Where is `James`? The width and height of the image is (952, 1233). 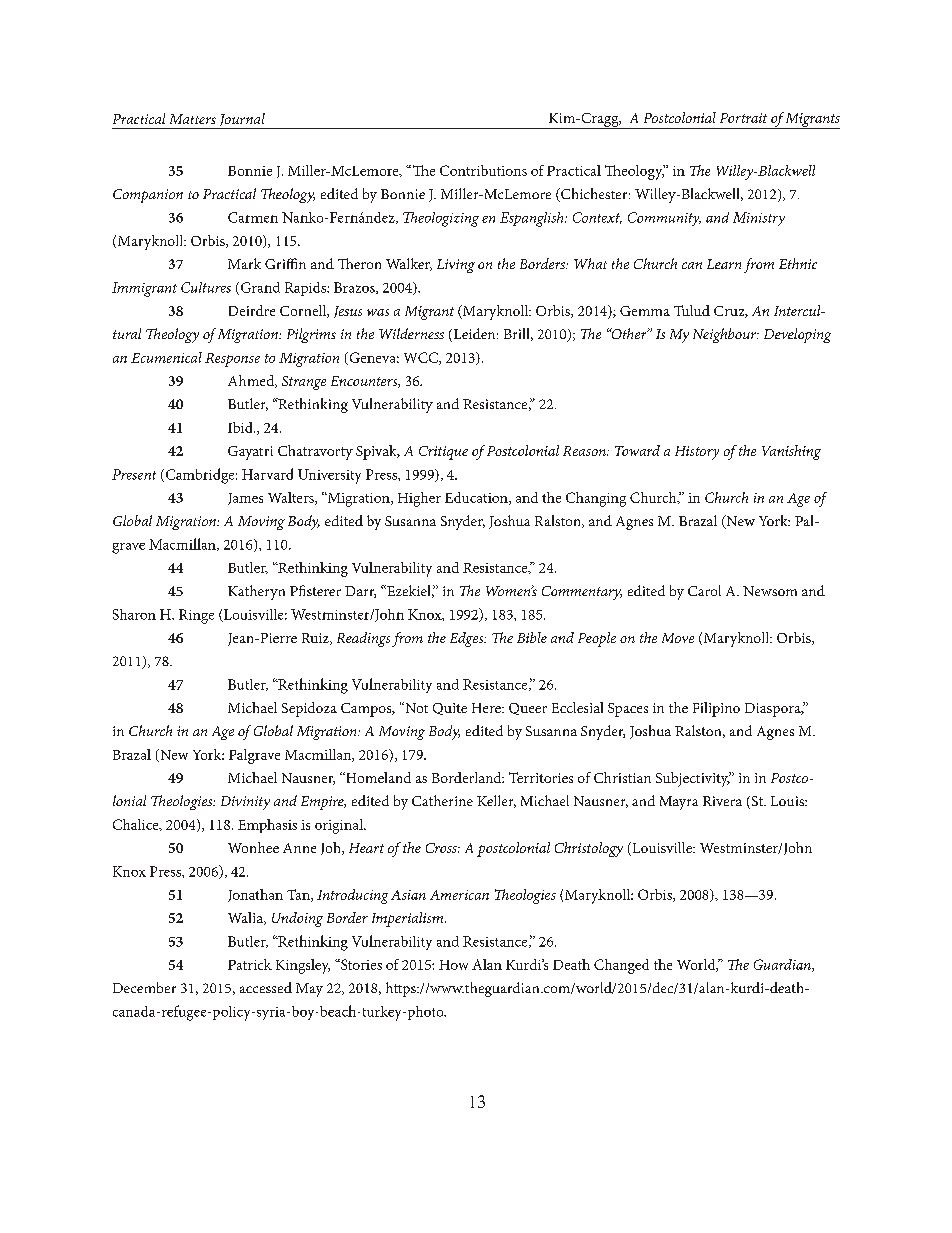
James is located at coordinates (245, 499).
